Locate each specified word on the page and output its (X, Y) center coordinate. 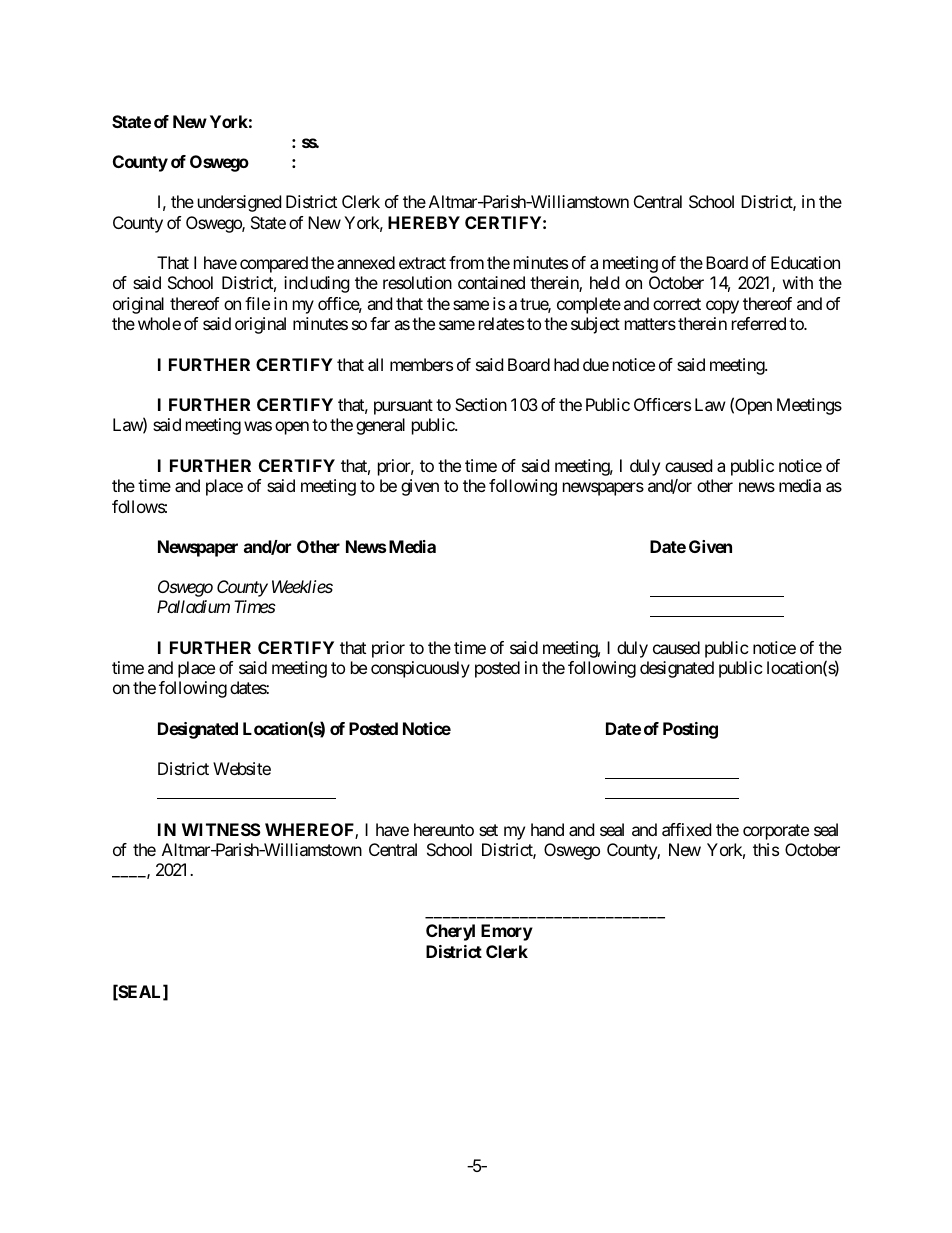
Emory (507, 932)
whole (159, 323)
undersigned (239, 203)
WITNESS (221, 829)
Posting (690, 730)
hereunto (444, 829)
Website (242, 768)
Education (805, 262)
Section (481, 404)
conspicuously (420, 669)
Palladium (193, 606)
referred (759, 323)
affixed (686, 829)
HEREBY (424, 222)
